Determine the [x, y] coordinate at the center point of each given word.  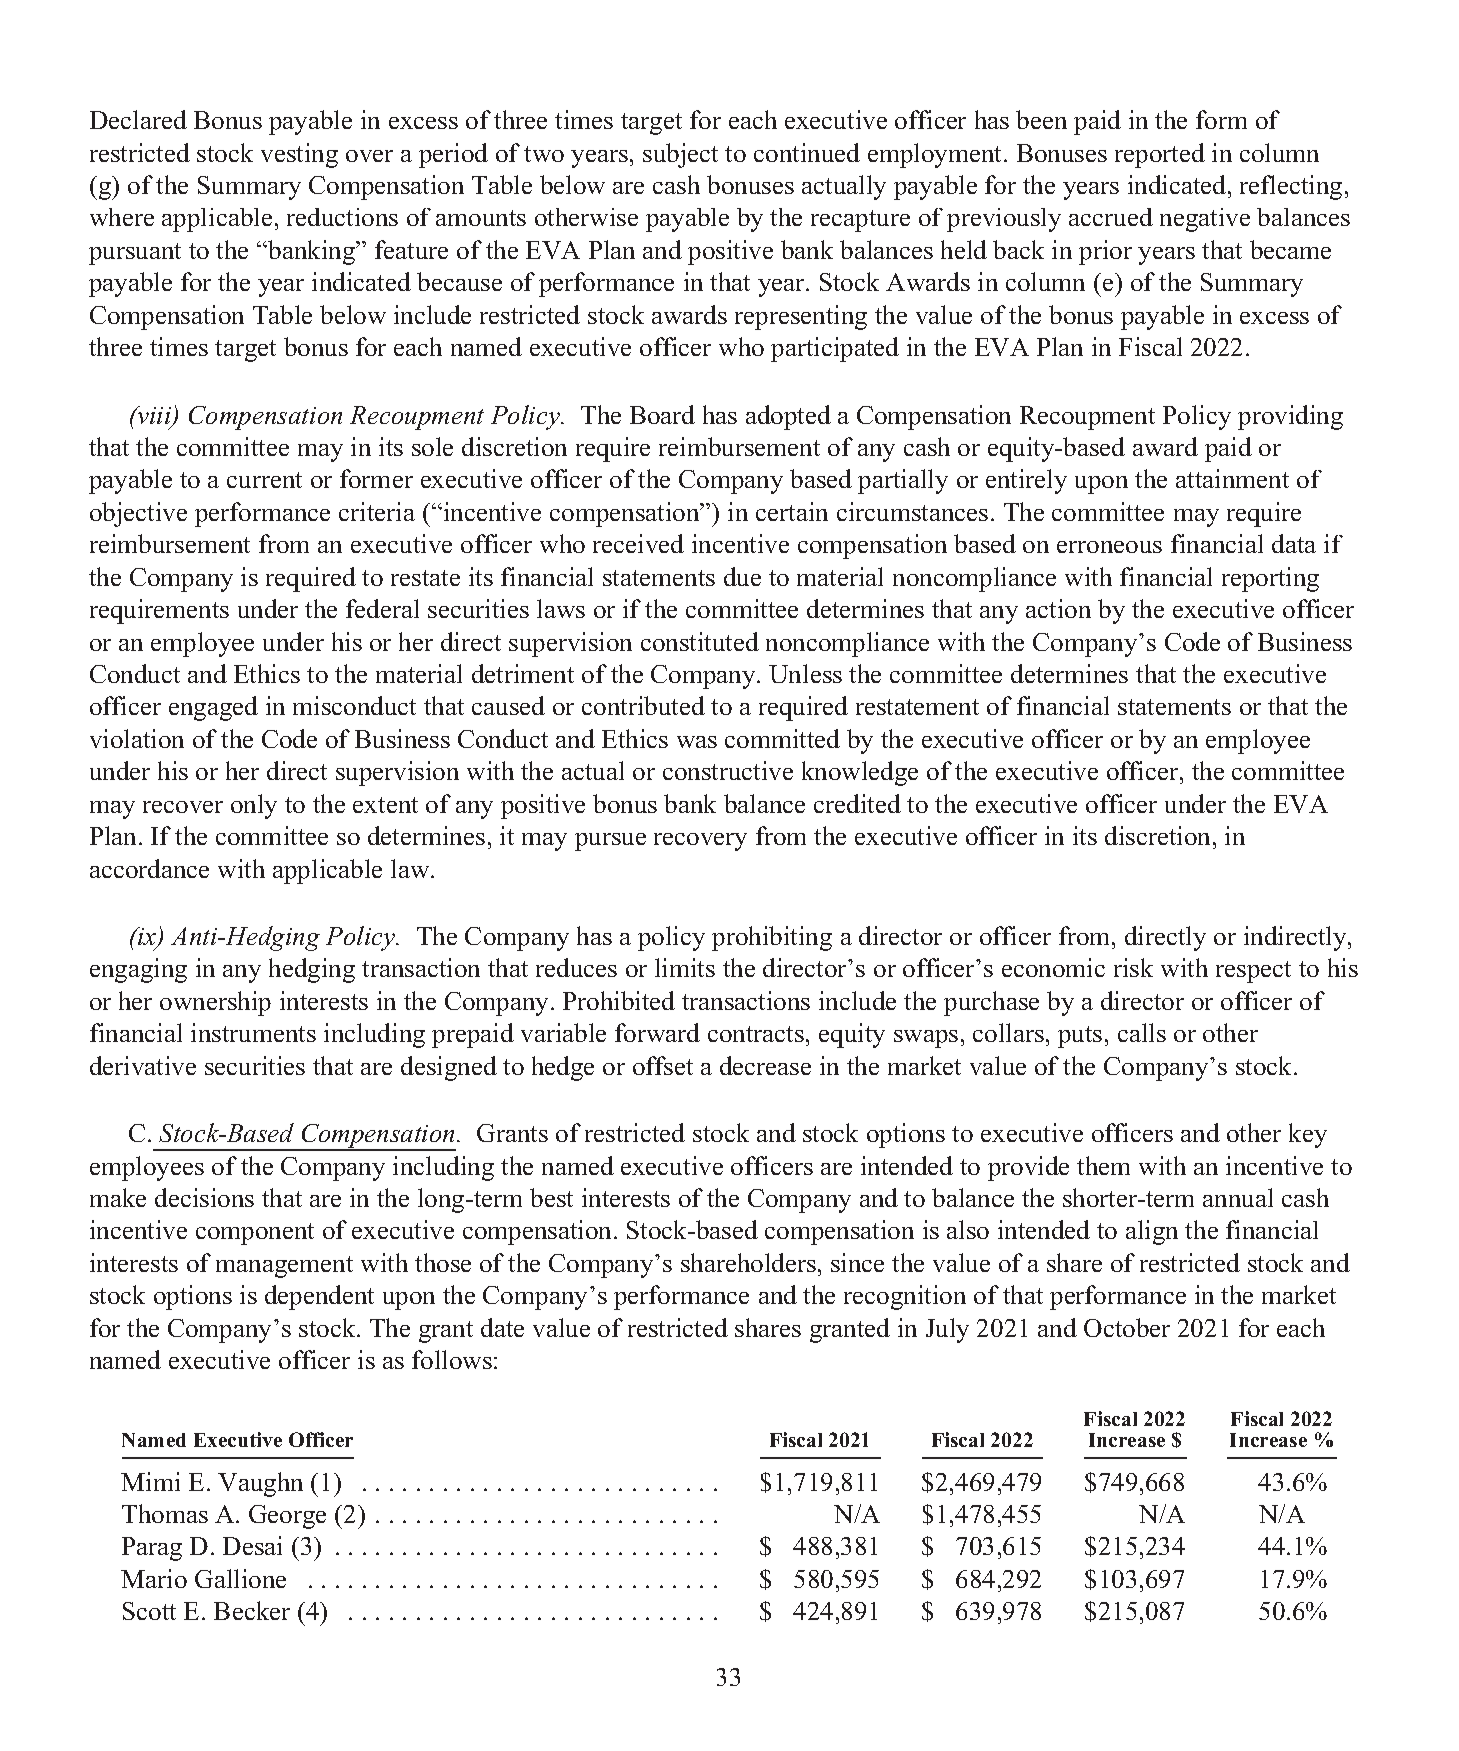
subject [680, 155]
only [254, 806]
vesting [299, 155]
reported [1160, 155]
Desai [252, 1545]
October [1127, 1327]
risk [1133, 967]
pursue [610, 842]
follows [452, 1359]
